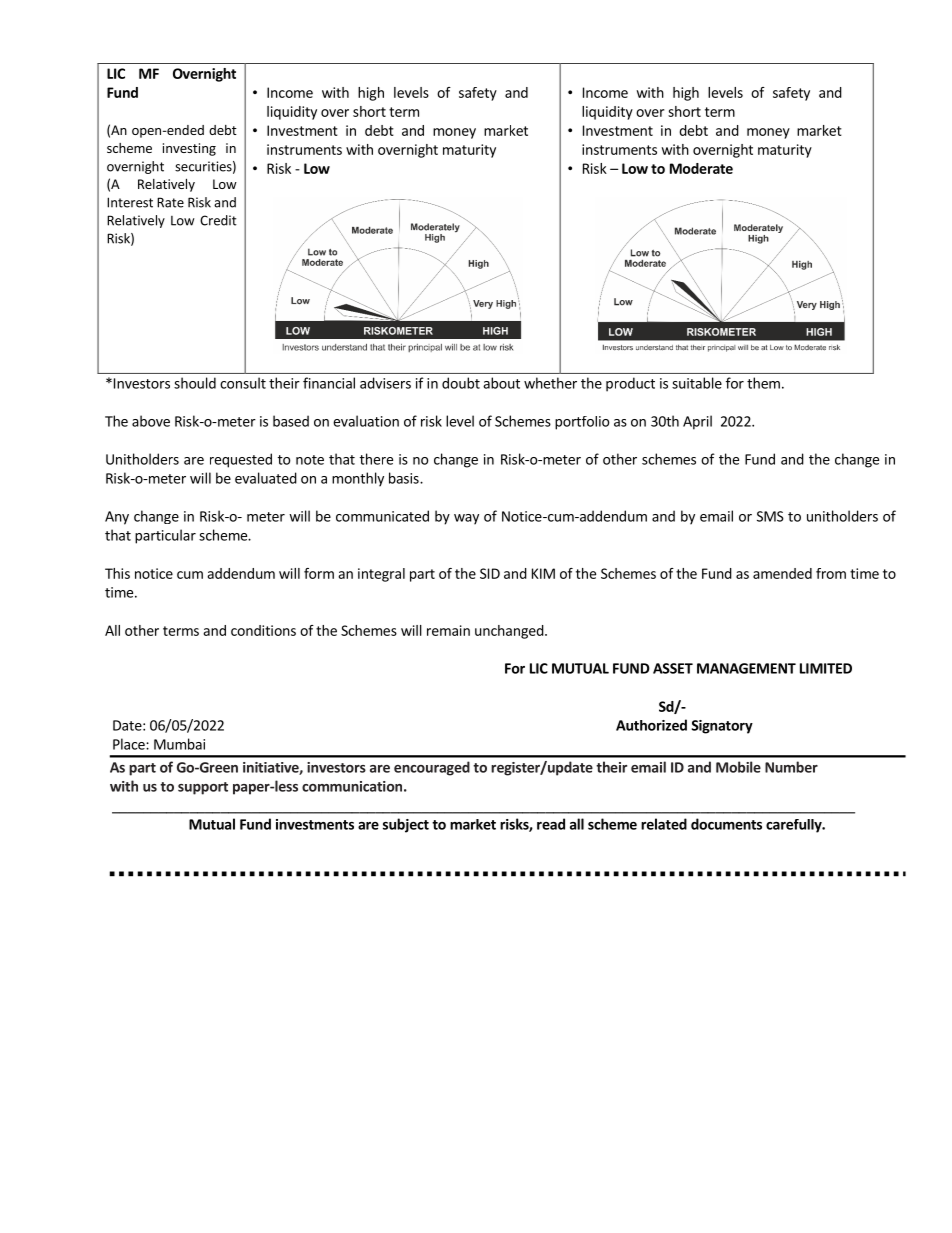 Image resolution: width=952 pixels, height=1233 pixels. Describe the element at coordinates (763, 383) in the page. I see `them` at that location.
